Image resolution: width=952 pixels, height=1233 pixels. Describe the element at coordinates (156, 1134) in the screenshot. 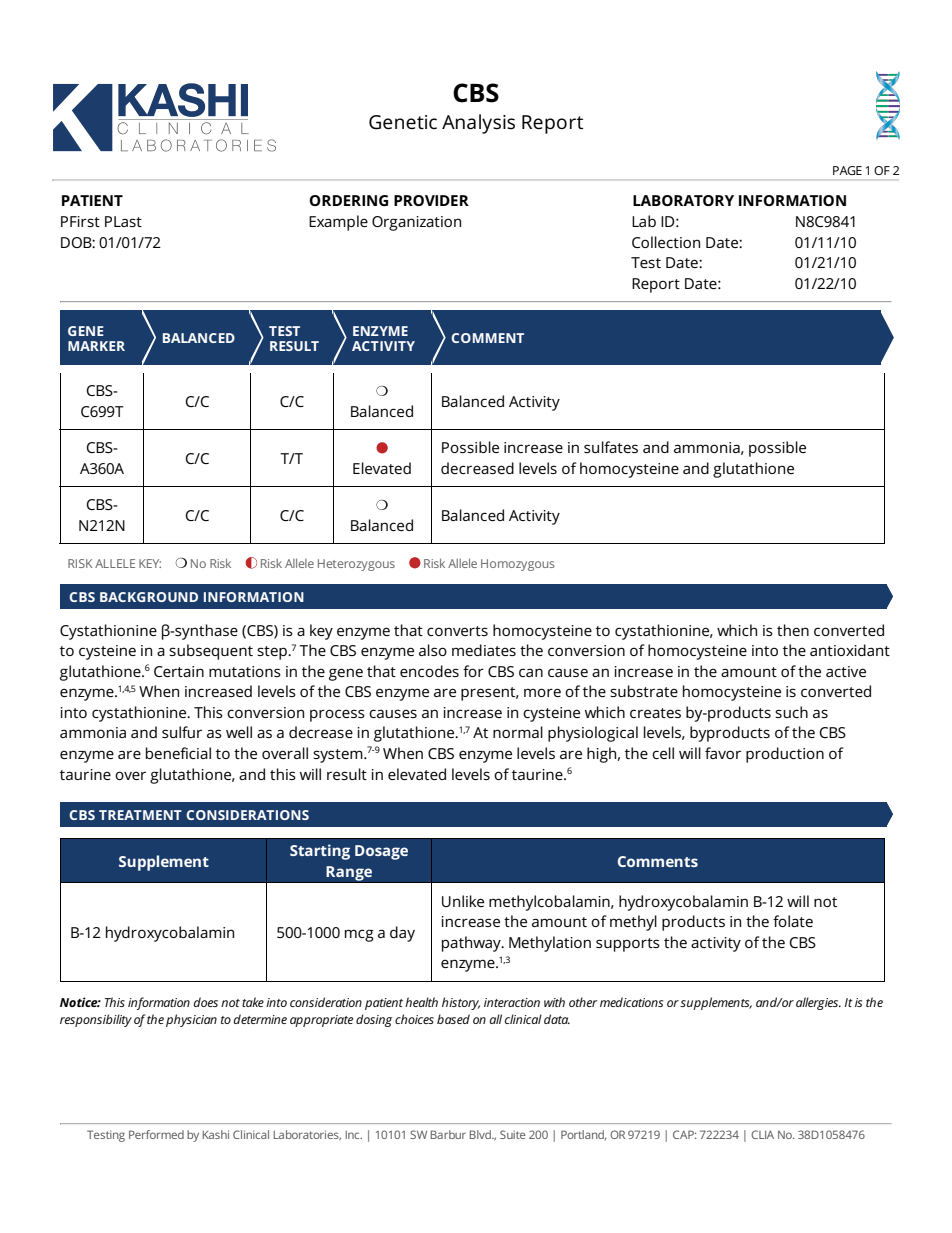

I see `Performed` at that location.
